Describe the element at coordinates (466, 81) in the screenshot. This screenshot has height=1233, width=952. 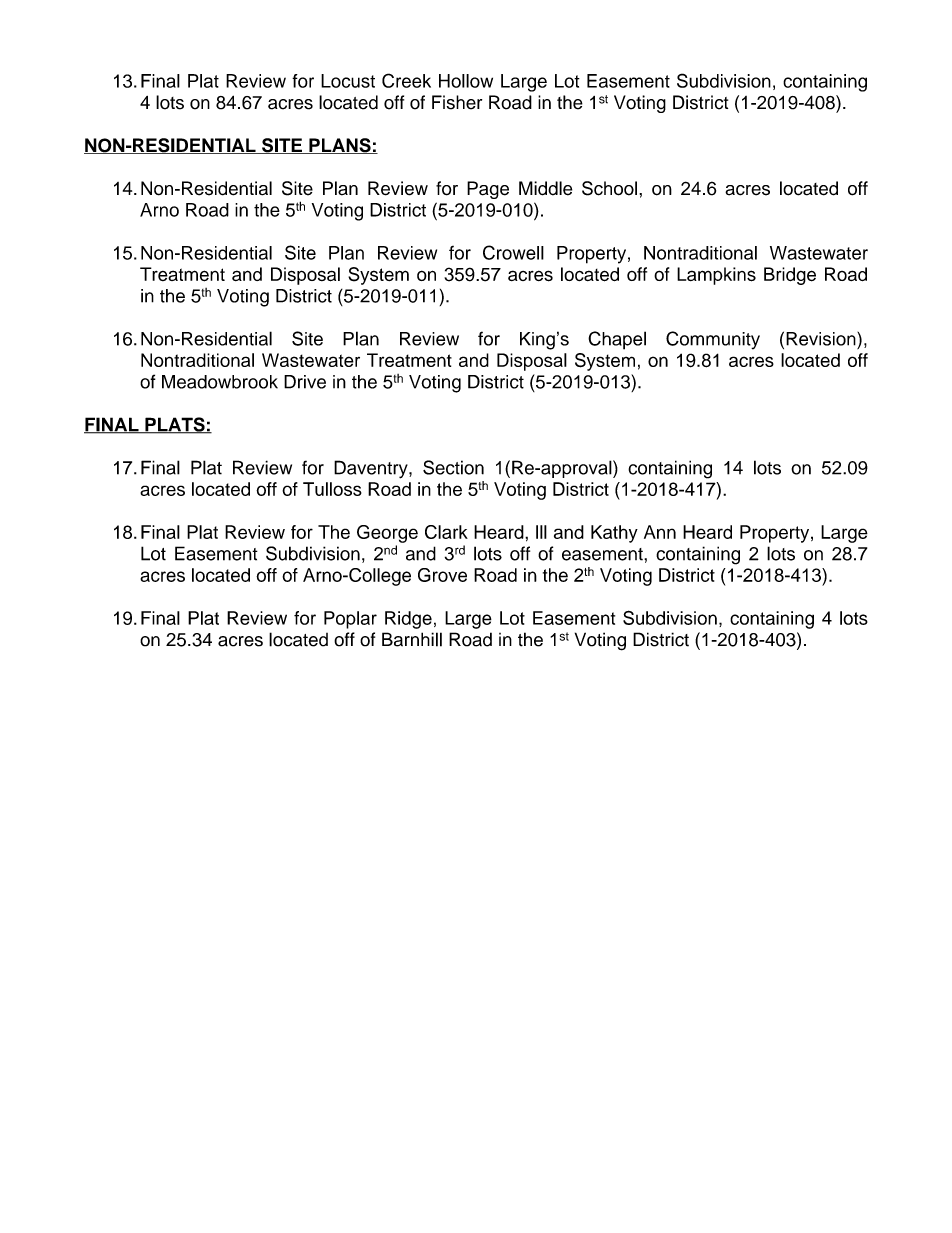
I see `Hollow` at that location.
